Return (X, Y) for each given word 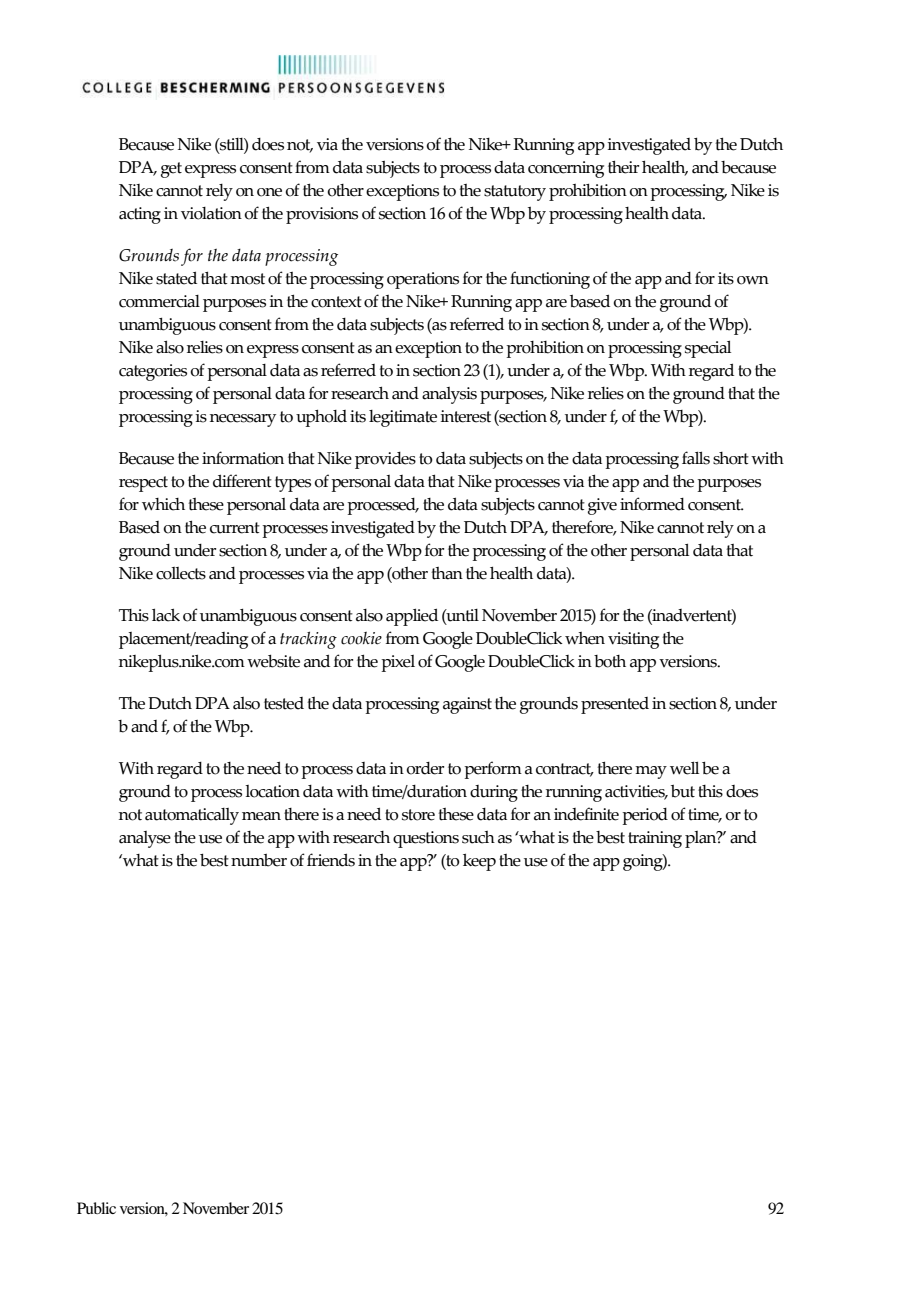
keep (479, 862)
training (655, 839)
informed (652, 504)
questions (426, 839)
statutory (515, 193)
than (447, 573)
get (171, 170)
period (645, 816)
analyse (145, 839)
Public (96, 1208)
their (623, 167)
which (163, 504)
